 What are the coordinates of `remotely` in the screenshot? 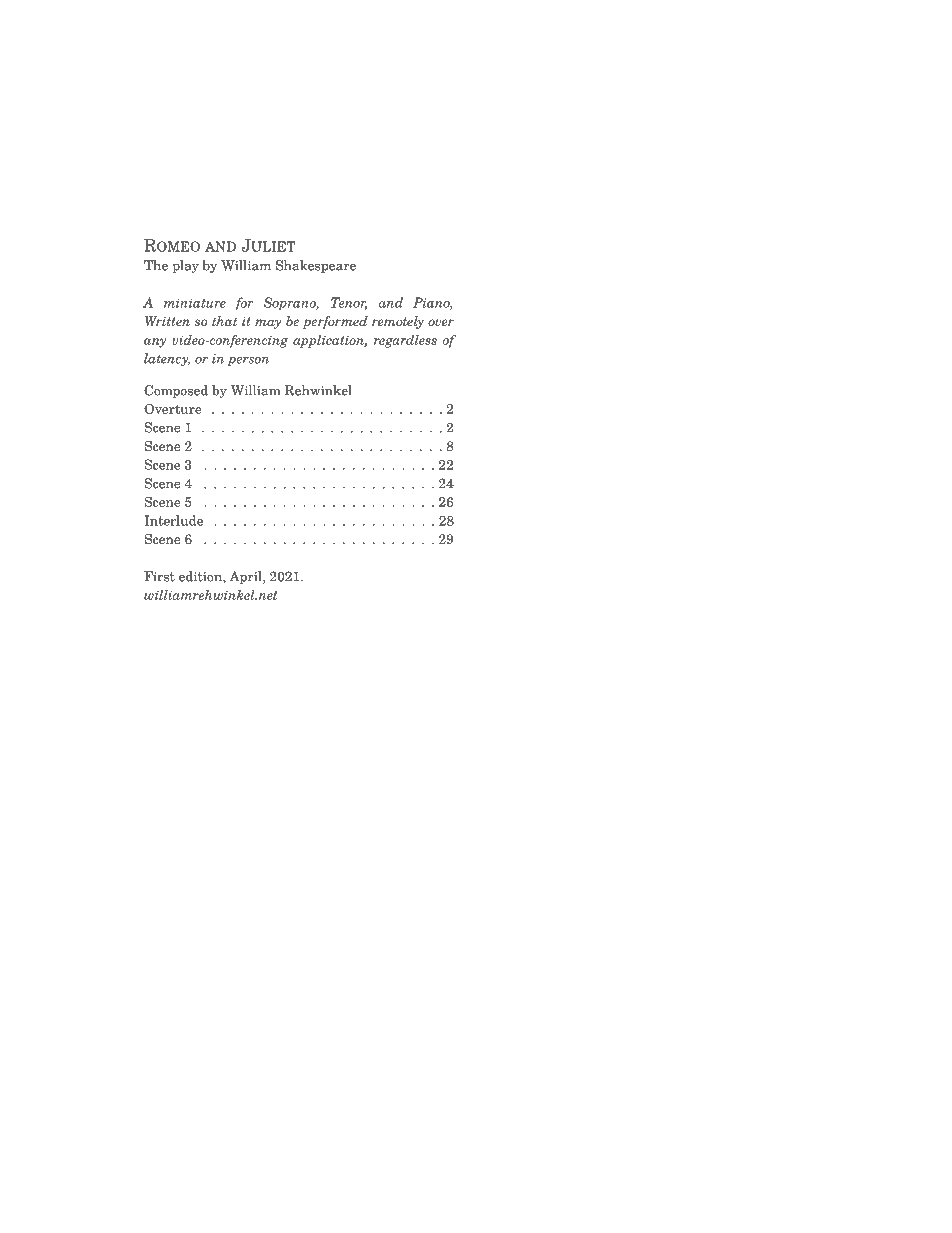 It's located at (398, 322).
